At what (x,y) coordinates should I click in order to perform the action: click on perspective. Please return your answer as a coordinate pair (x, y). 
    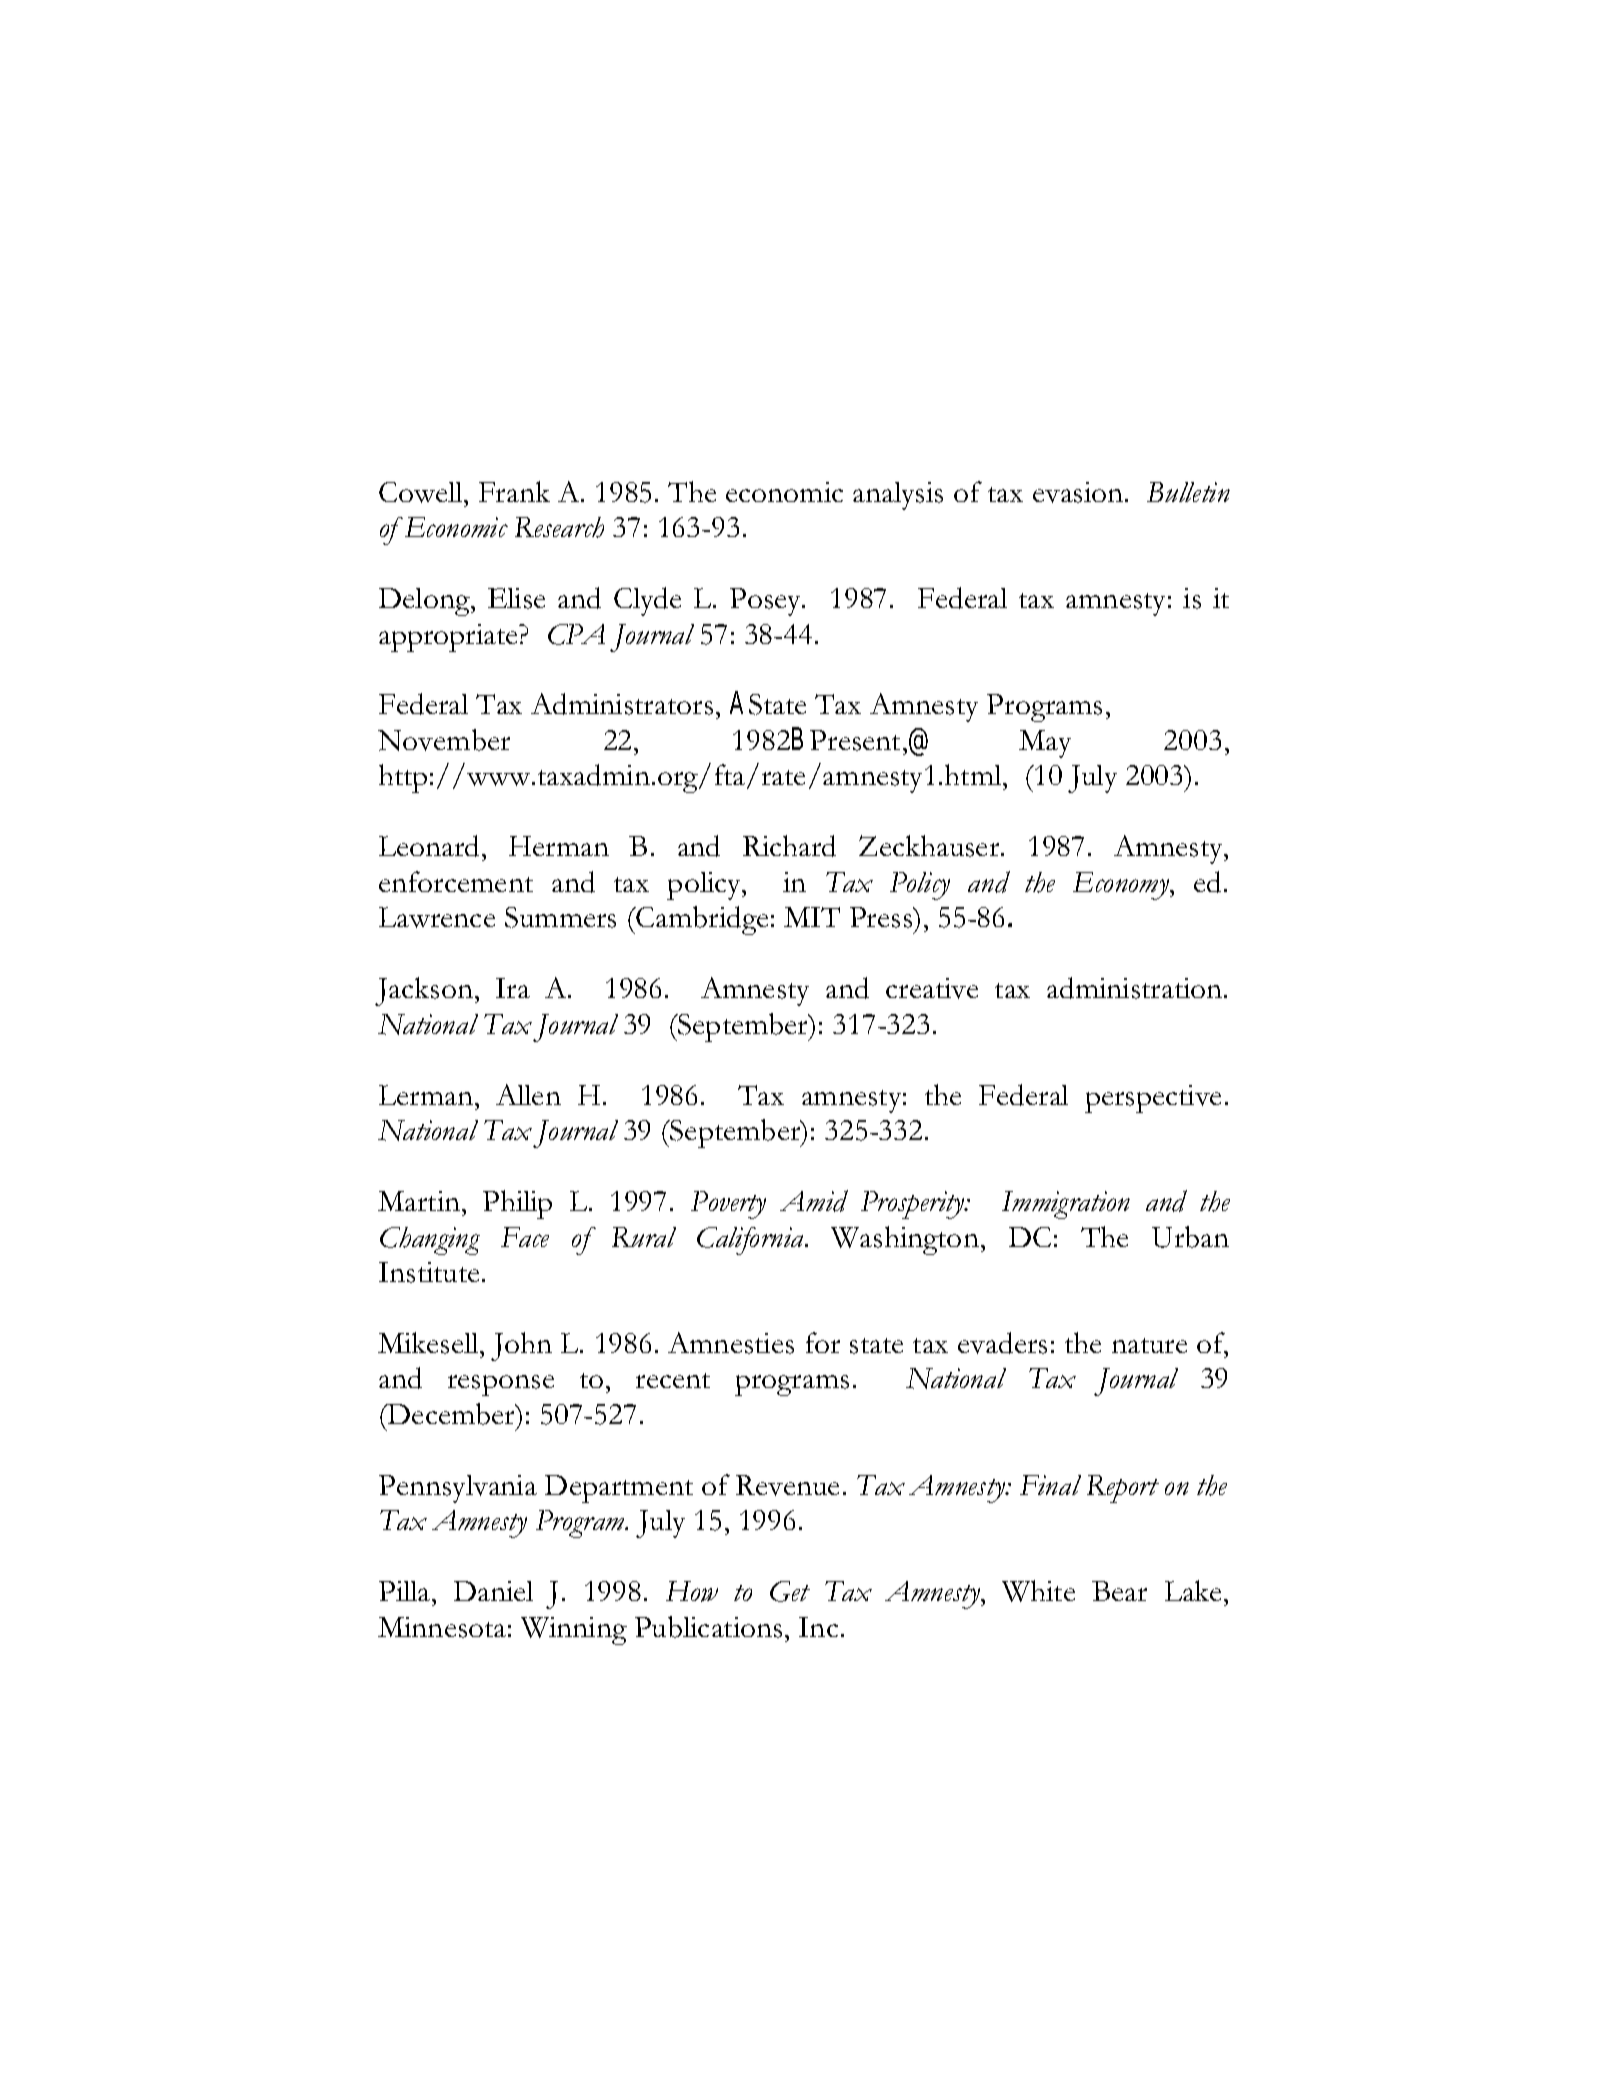
    Looking at the image, I should click on (1153, 1099).
